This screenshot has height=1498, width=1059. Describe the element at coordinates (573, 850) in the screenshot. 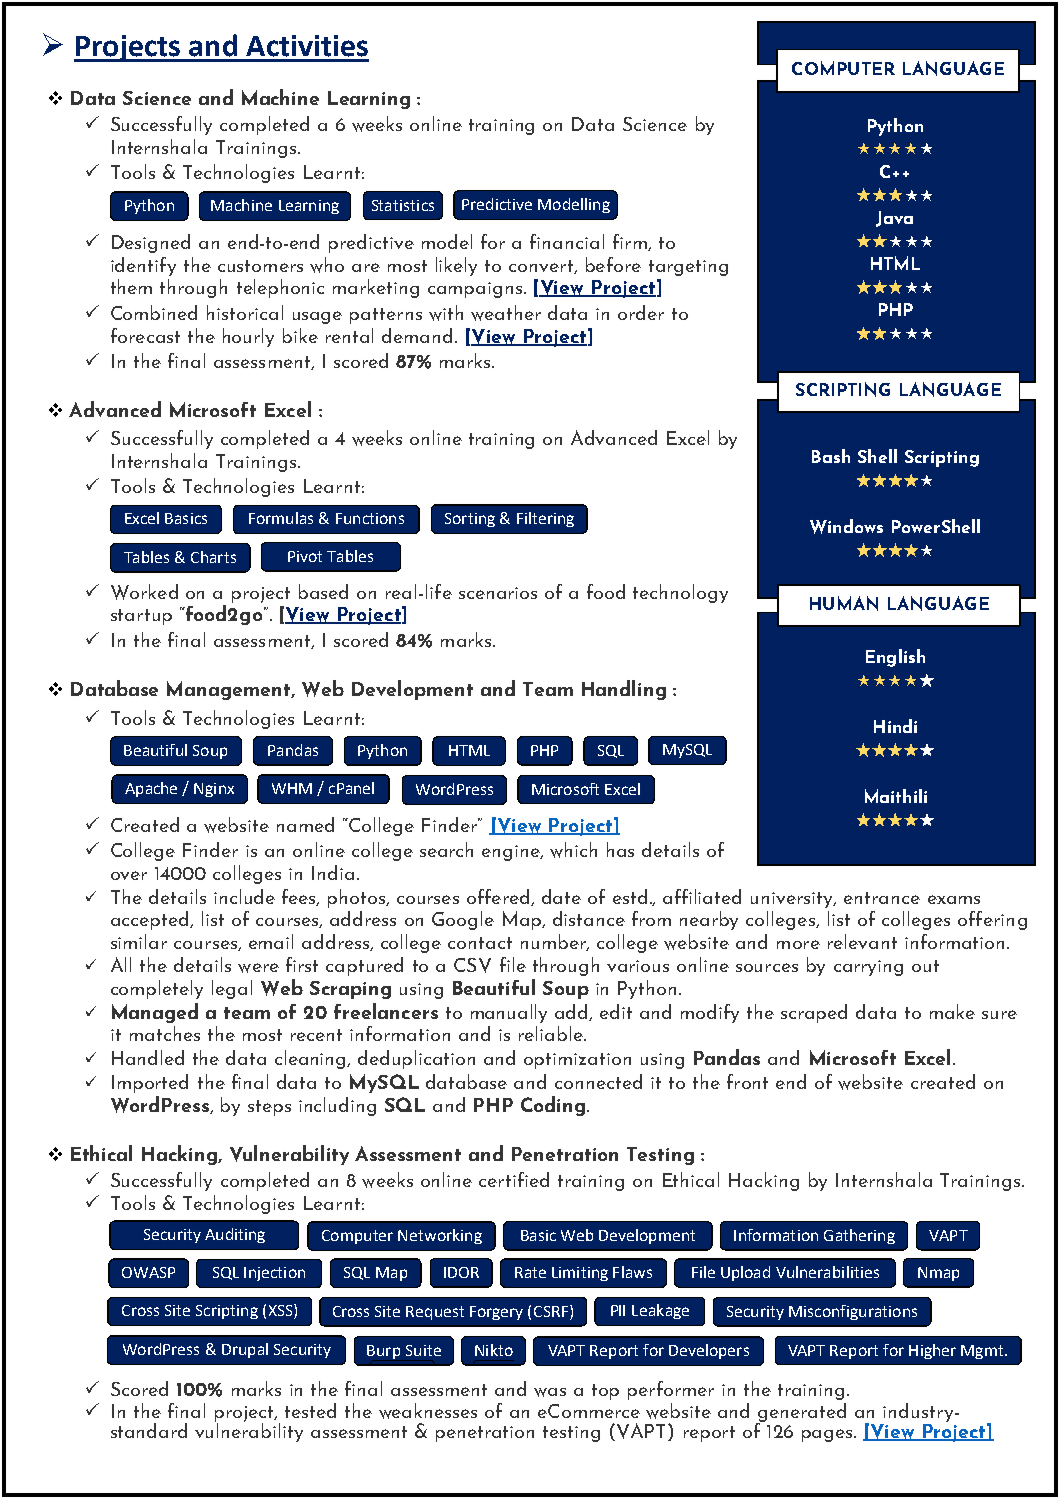

I see `which` at that location.
